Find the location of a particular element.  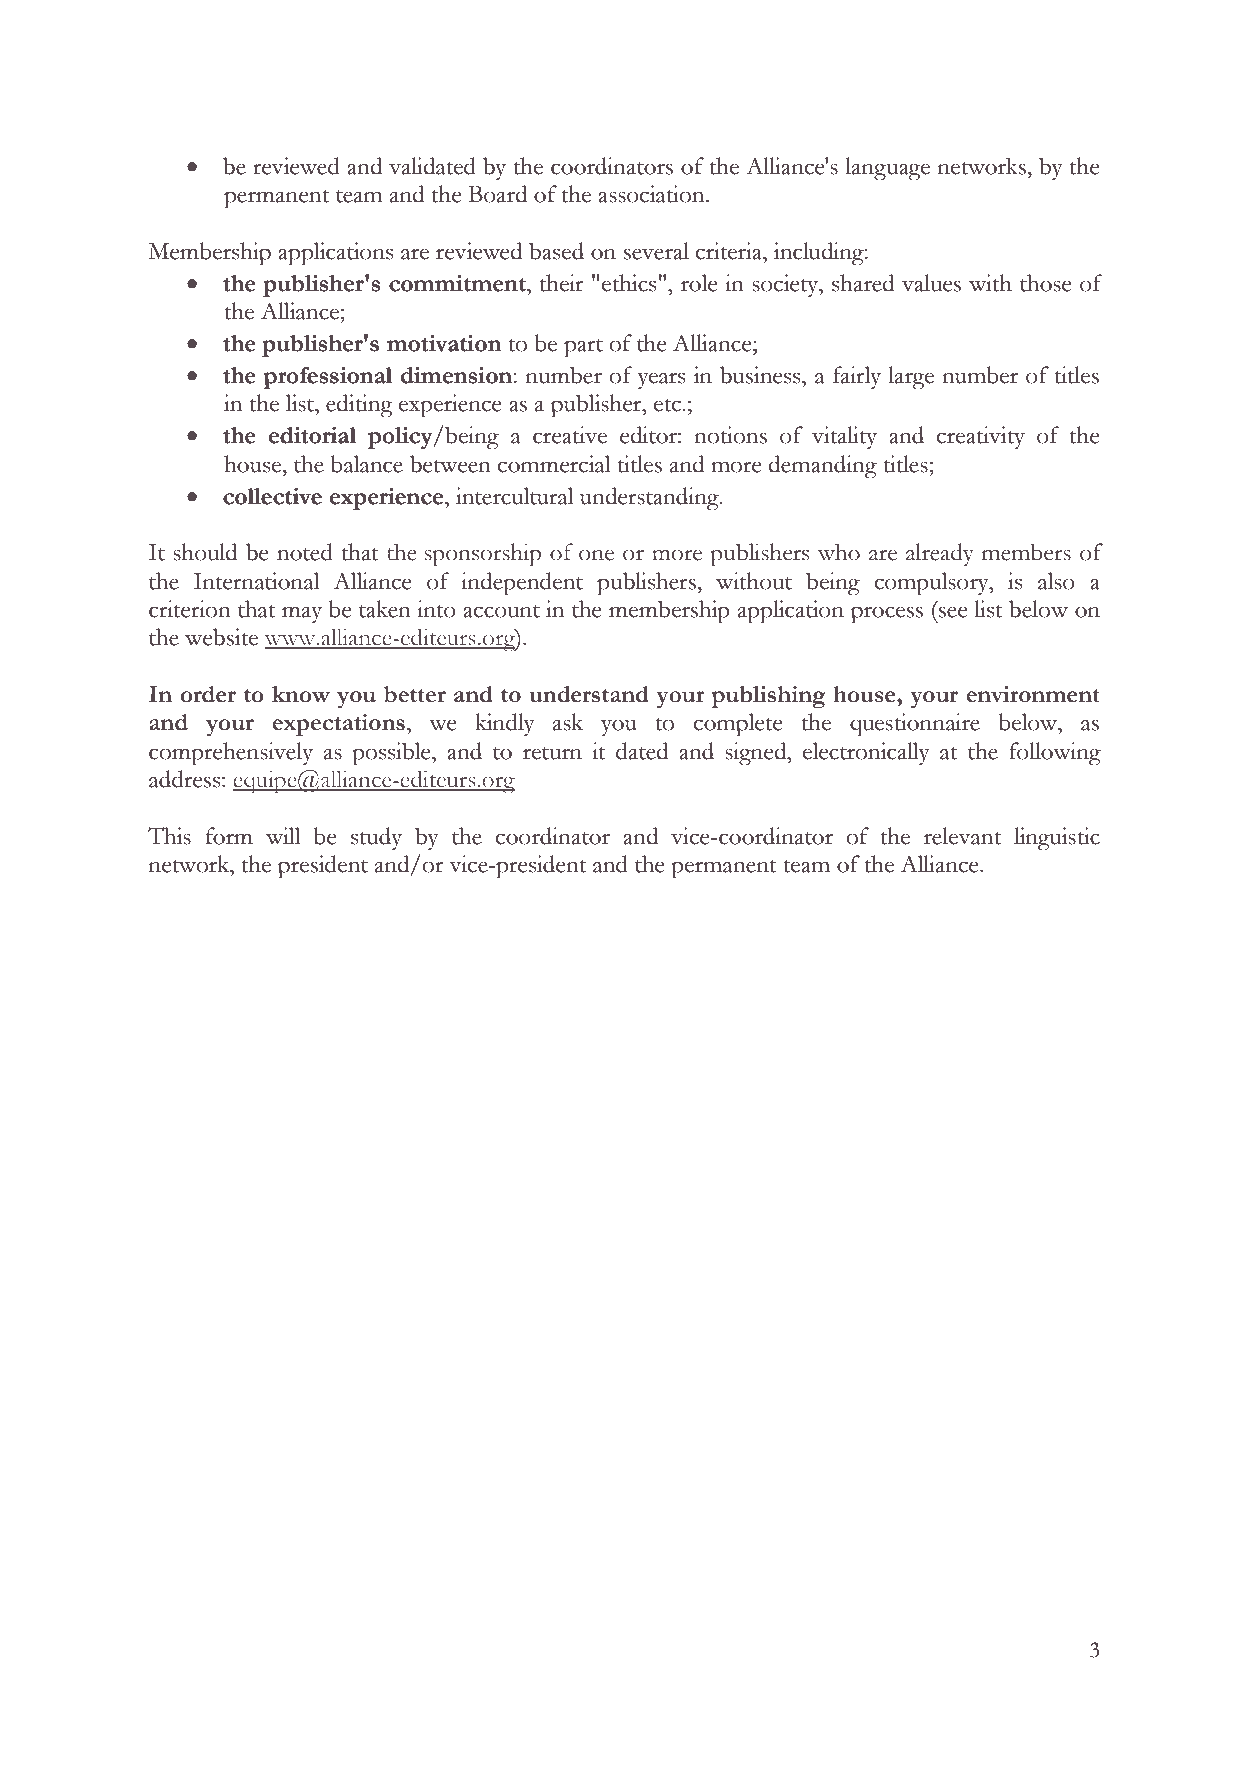

part is located at coordinates (583, 348).
